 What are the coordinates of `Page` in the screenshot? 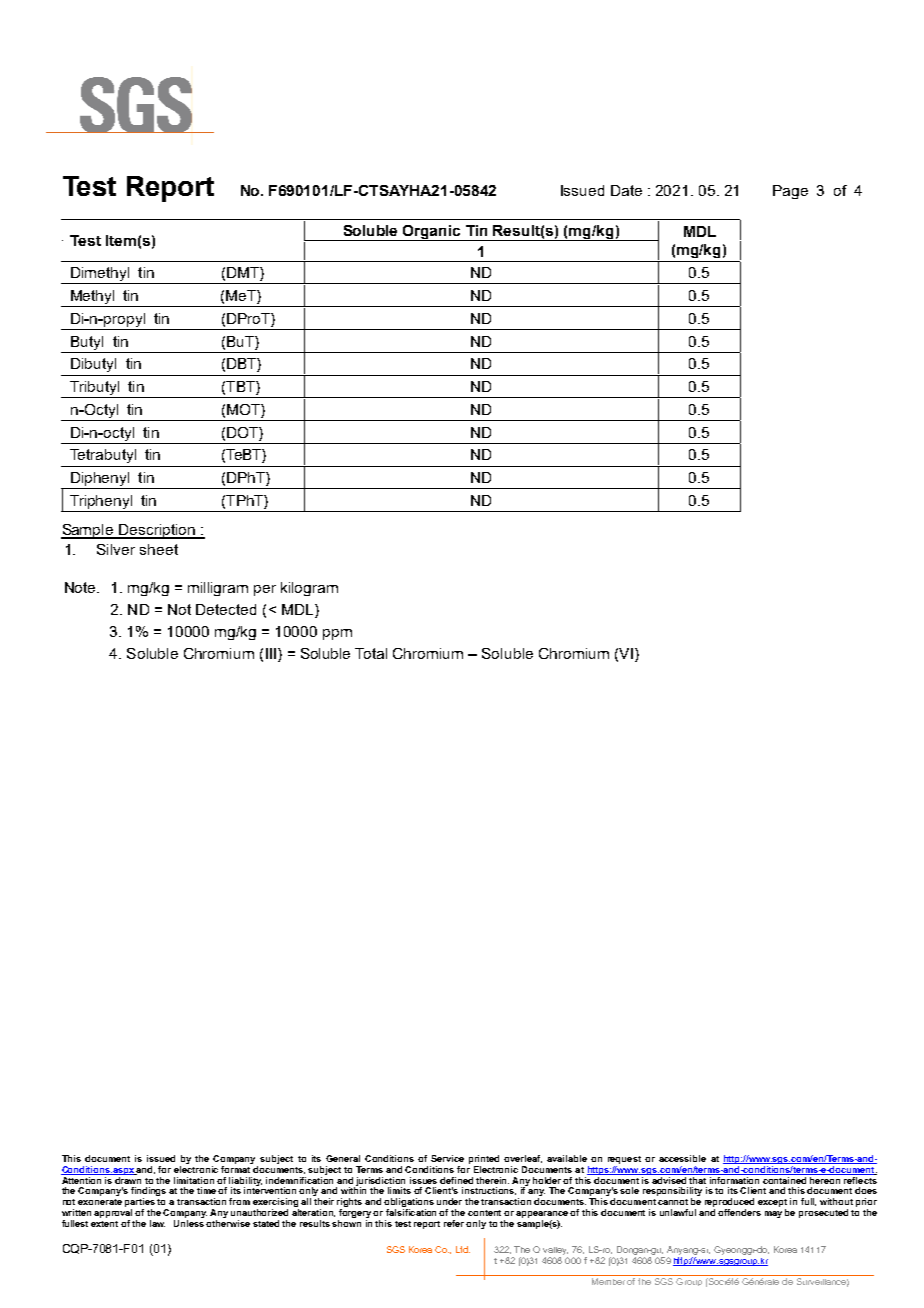 It's located at (790, 192).
